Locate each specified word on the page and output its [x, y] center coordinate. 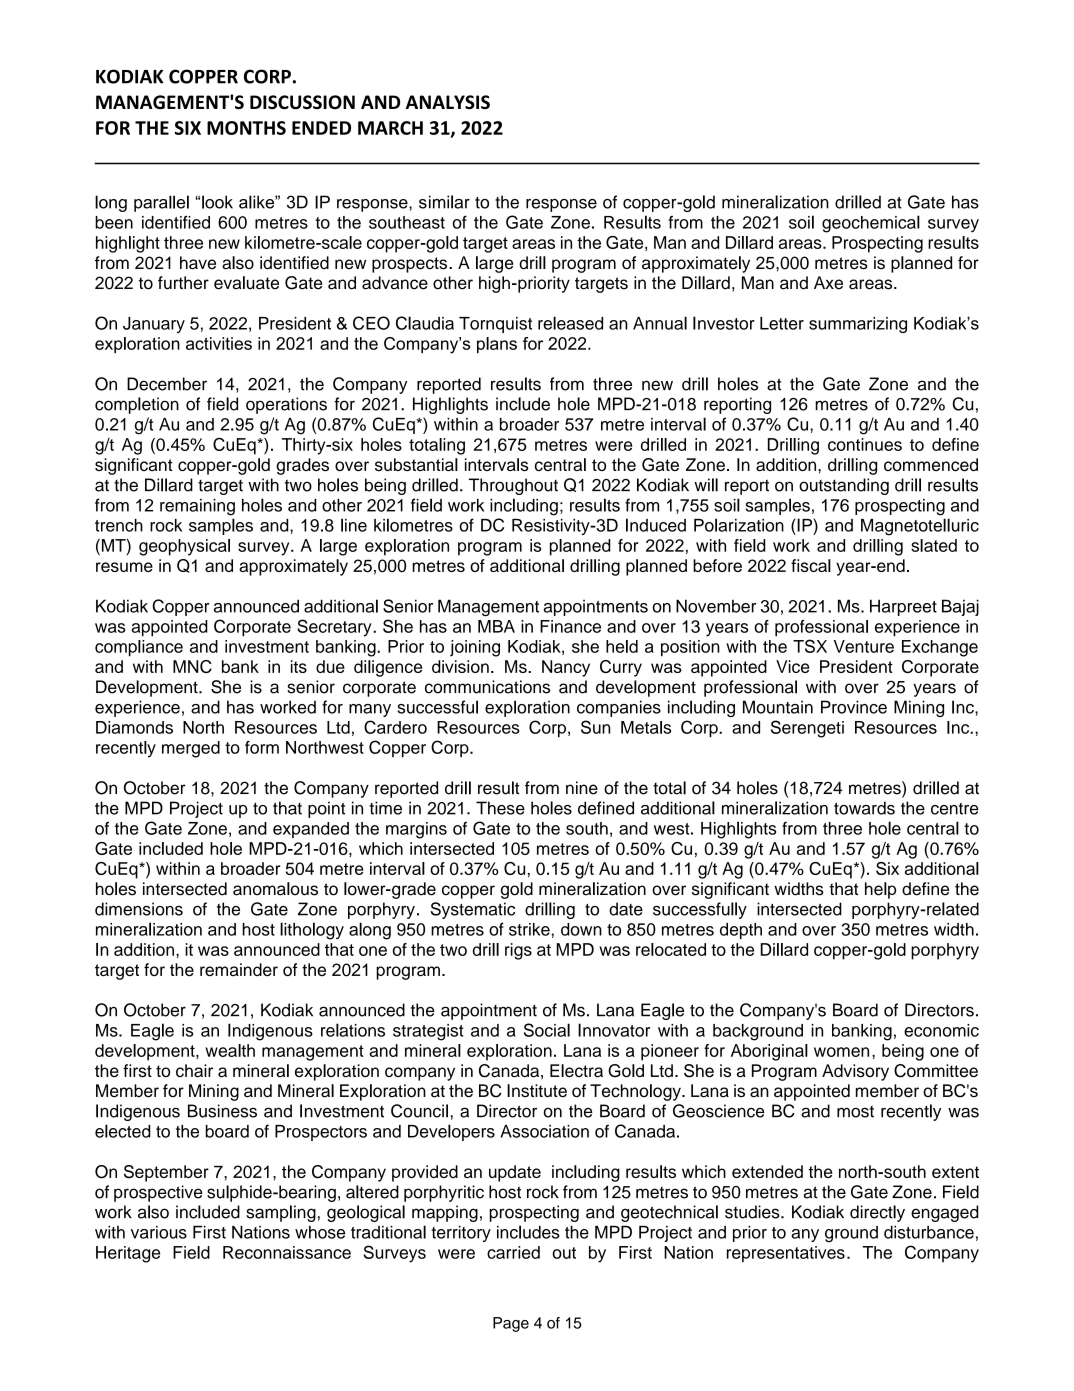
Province [854, 707]
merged [191, 749]
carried [513, 1252]
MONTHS [246, 128]
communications [487, 687]
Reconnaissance [287, 1252]
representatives [786, 1254]
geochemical [871, 224]
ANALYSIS [448, 102]
